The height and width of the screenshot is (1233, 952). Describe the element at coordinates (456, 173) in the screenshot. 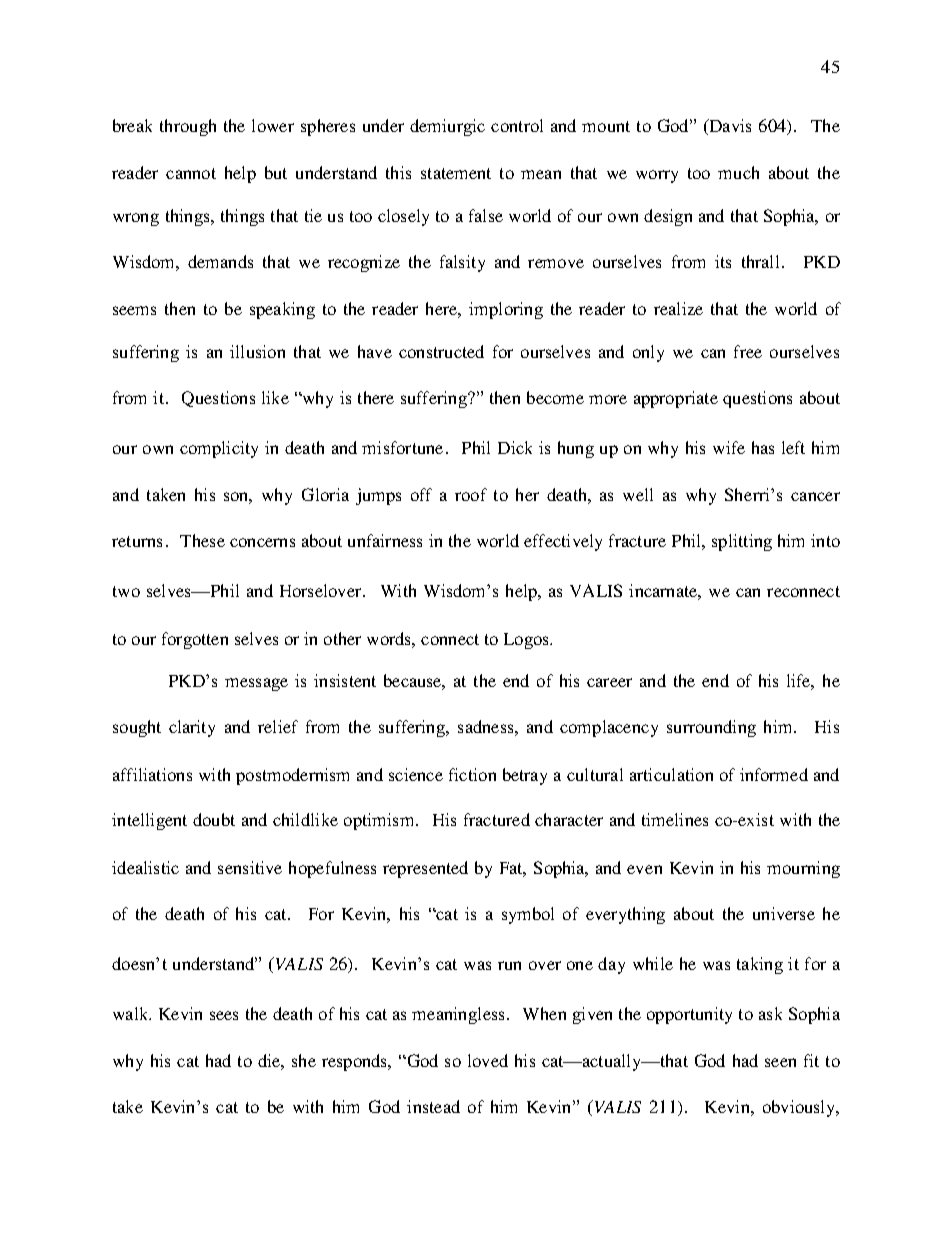

I see `statement` at that location.
